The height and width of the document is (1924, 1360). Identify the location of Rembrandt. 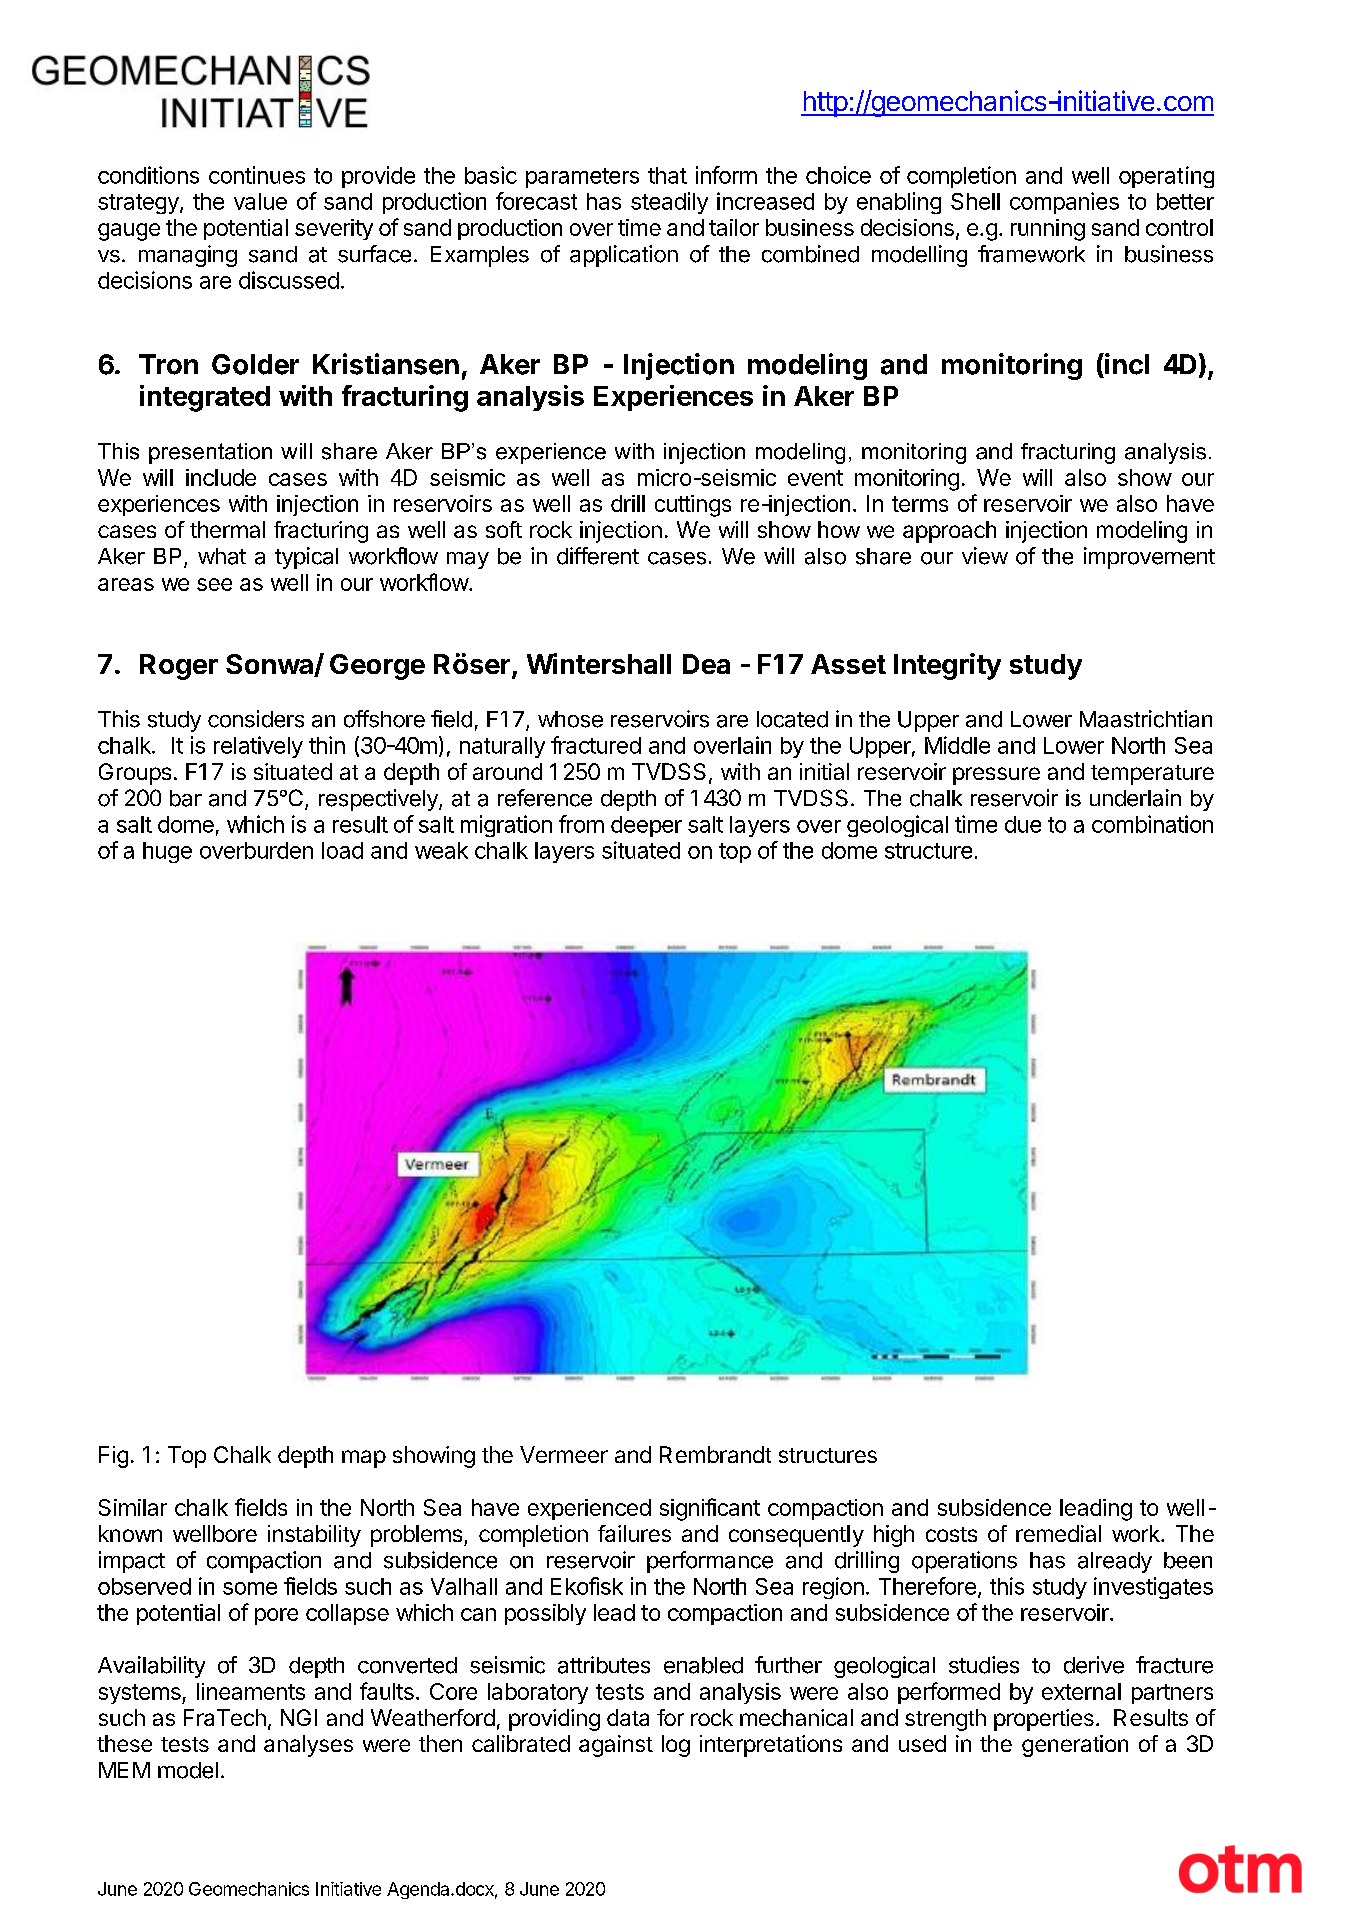
(715, 1454).
